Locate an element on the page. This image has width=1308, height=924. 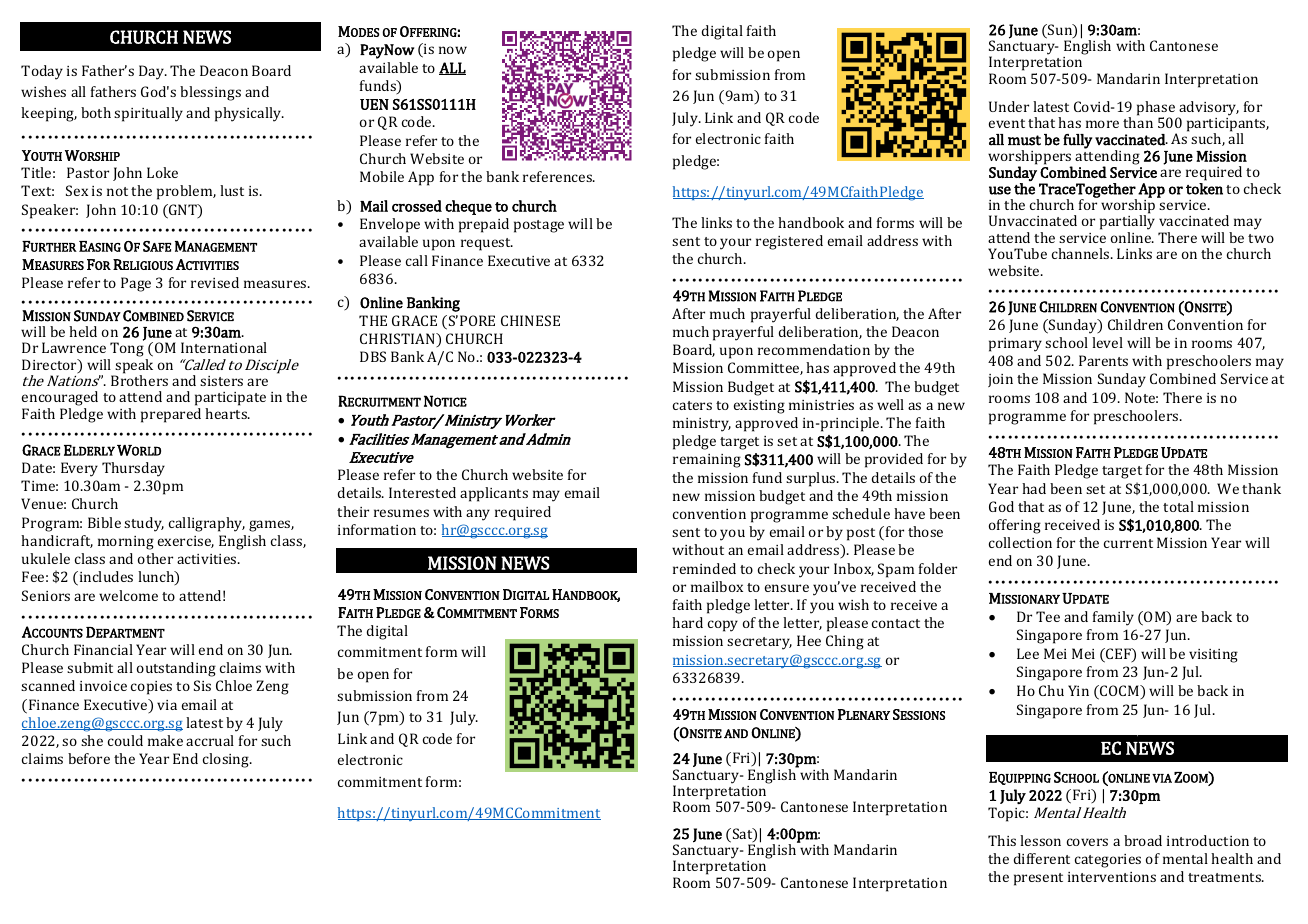
remaining is located at coordinates (707, 461).
